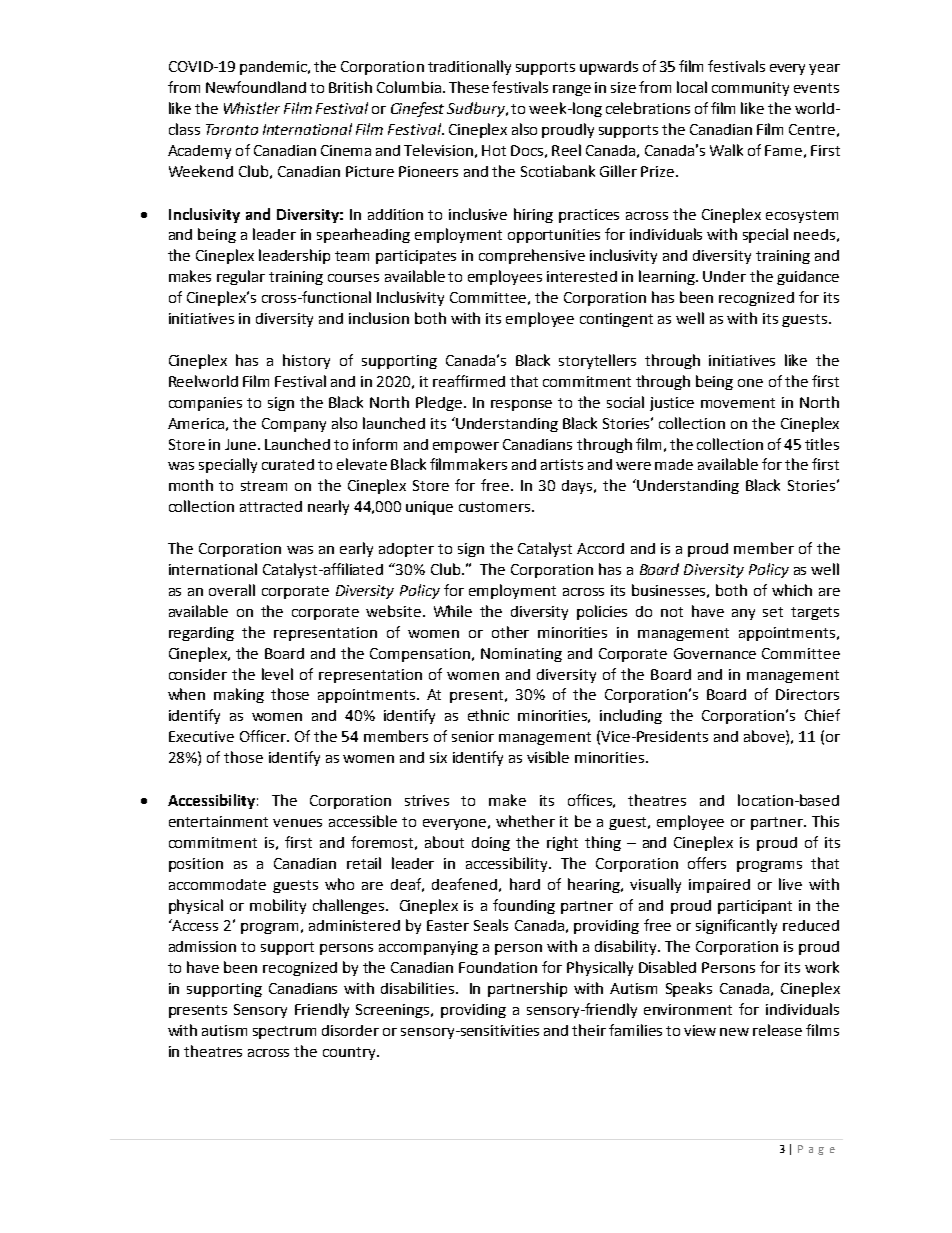  I want to click on Sudbury, so click(477, 109).
